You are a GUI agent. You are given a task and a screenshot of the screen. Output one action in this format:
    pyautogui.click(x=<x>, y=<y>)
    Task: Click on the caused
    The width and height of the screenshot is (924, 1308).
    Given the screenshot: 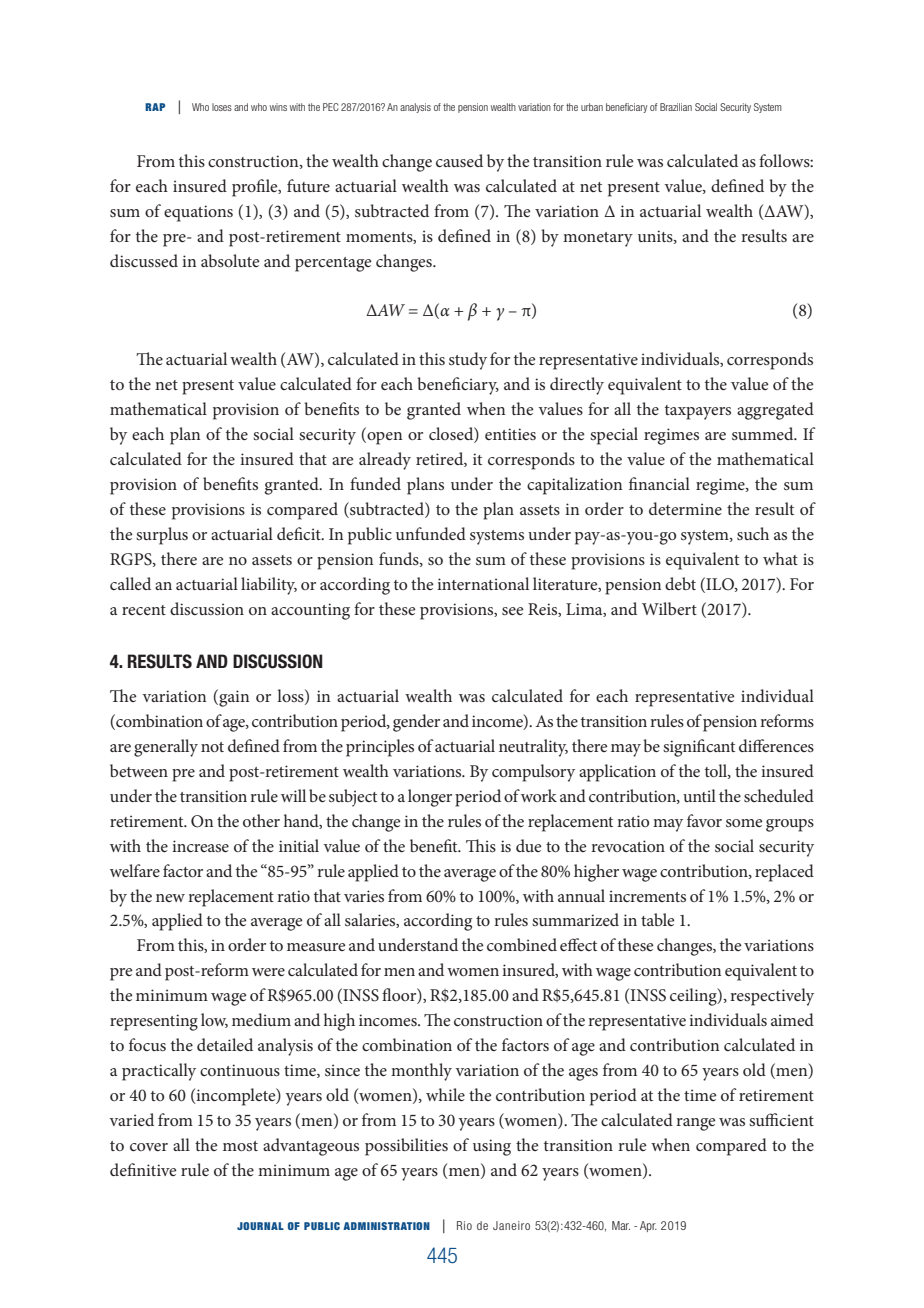 What is the action you would take?
    pyautogui.click(x=459, y=160)
